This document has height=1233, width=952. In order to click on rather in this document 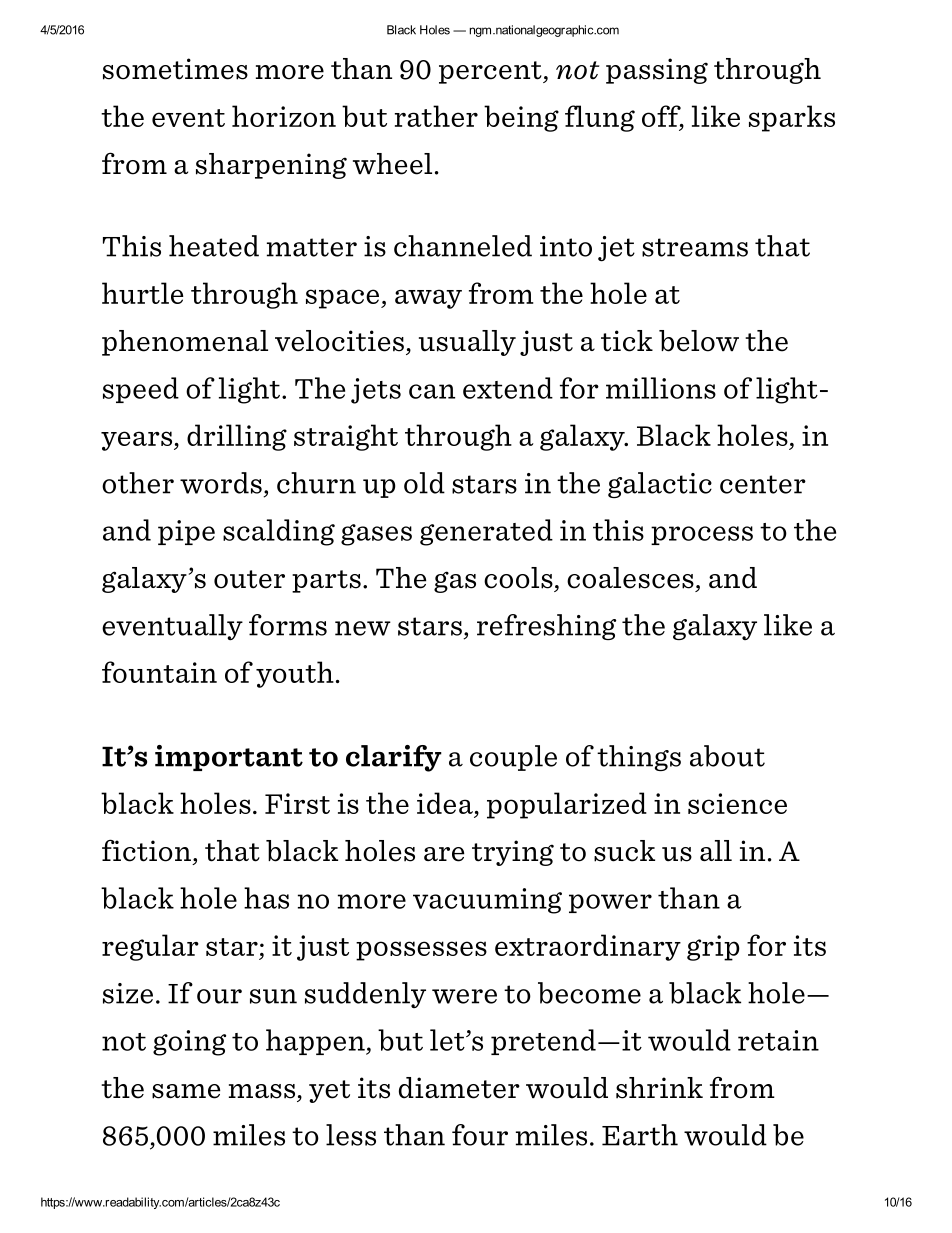, I will do `click(436, 116)`.
